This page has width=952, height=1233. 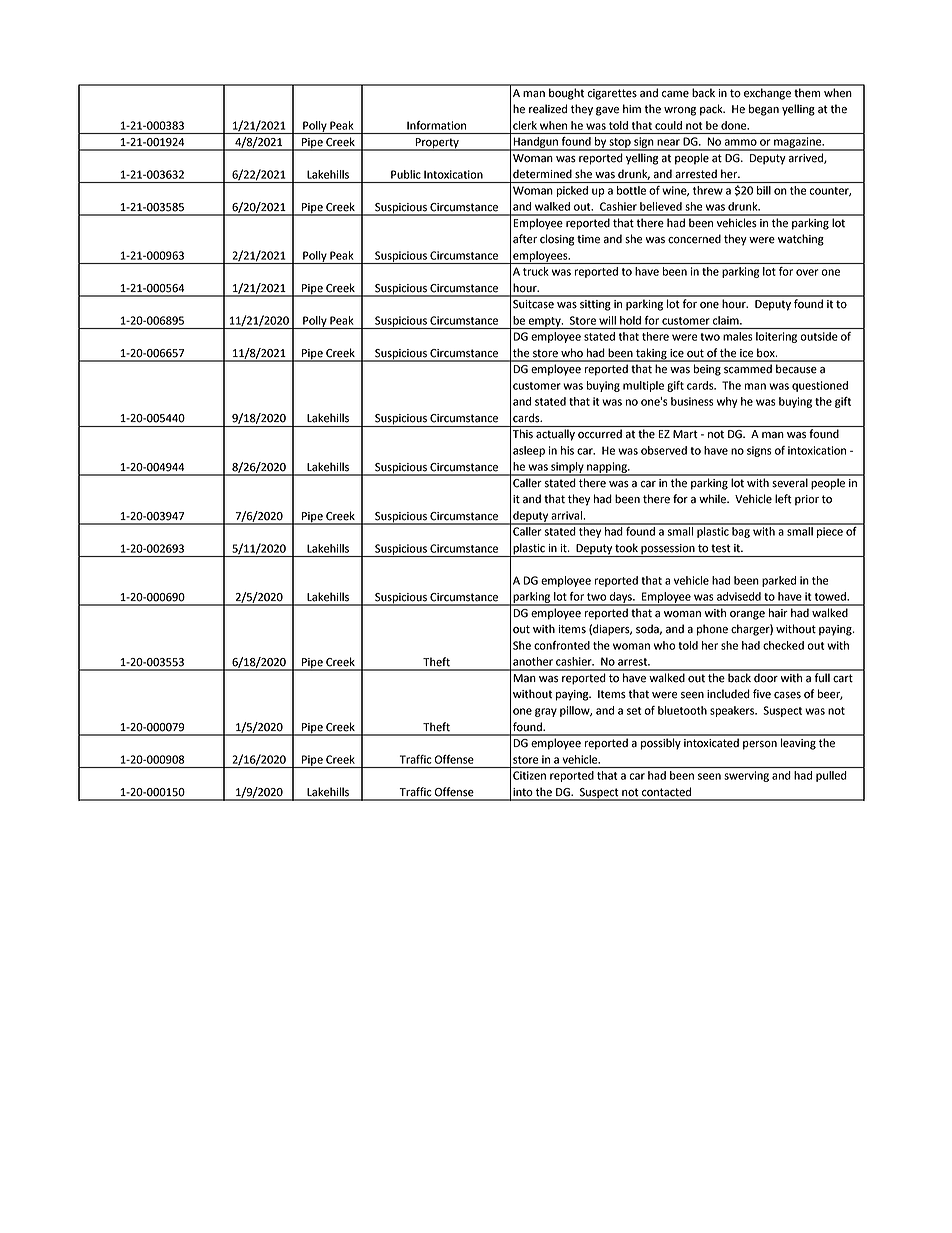 I want to click on questioned, so click(x=820, y=386).
